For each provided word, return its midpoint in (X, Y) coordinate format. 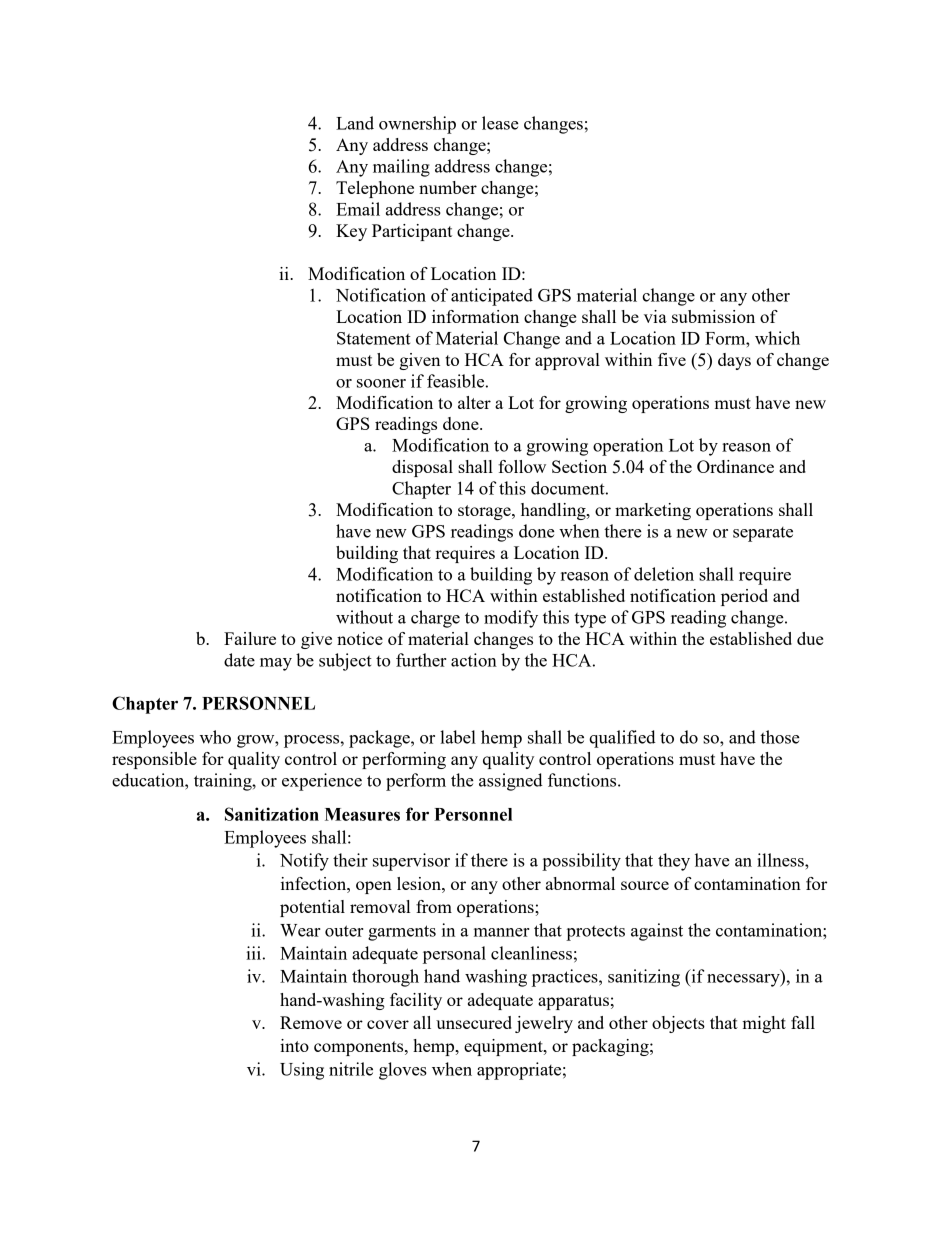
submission (713, 316)
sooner (381, 383)
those (780, 737)
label (458, 737)
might (764, 1024)
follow (522, 466)
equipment (504, 1047)
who (215, 737)
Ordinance (735, 466)
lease (500, 123)
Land (355, 123)
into (294, 1045)
